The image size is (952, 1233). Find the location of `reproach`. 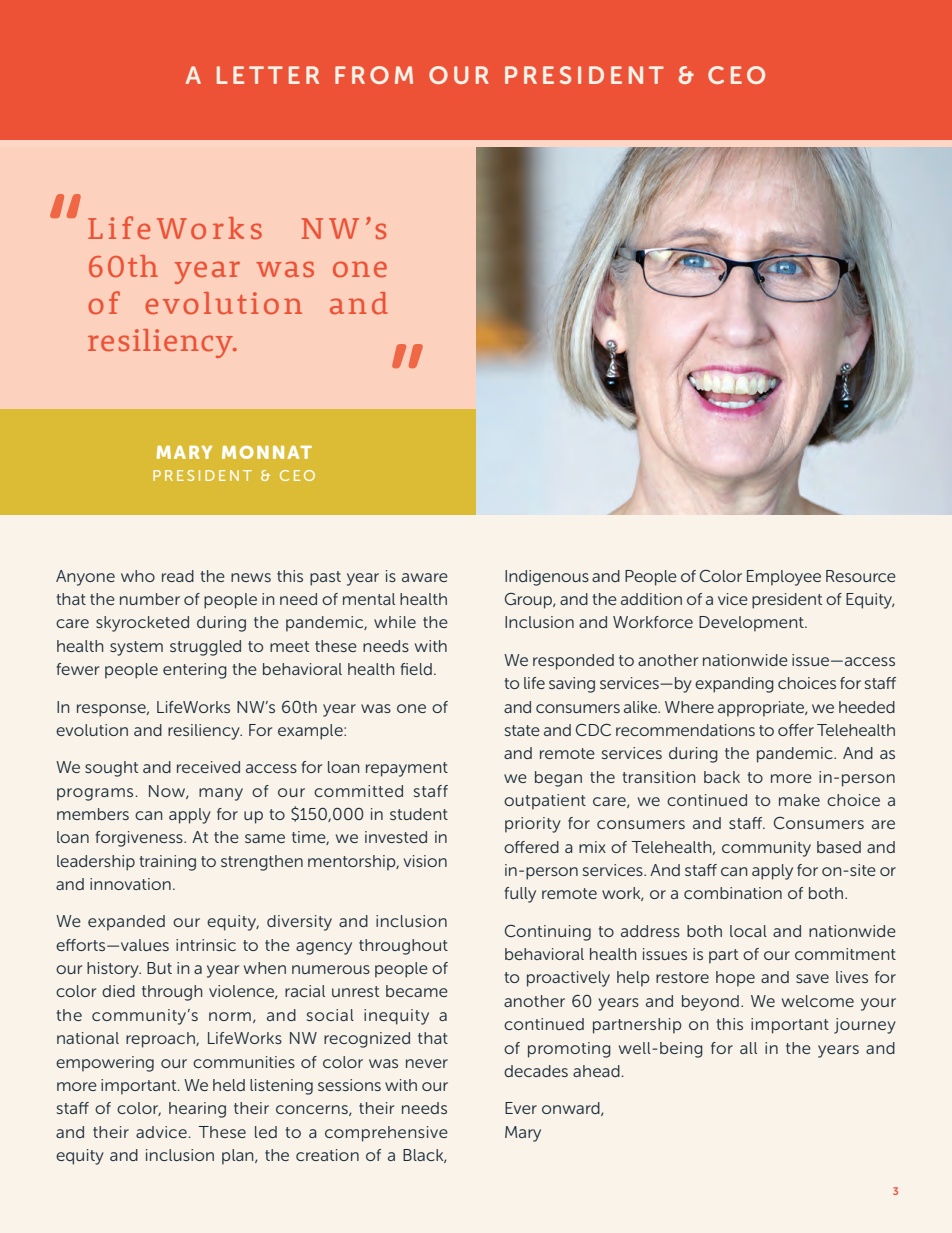

reproach is located at coordinates (161, 1040).
